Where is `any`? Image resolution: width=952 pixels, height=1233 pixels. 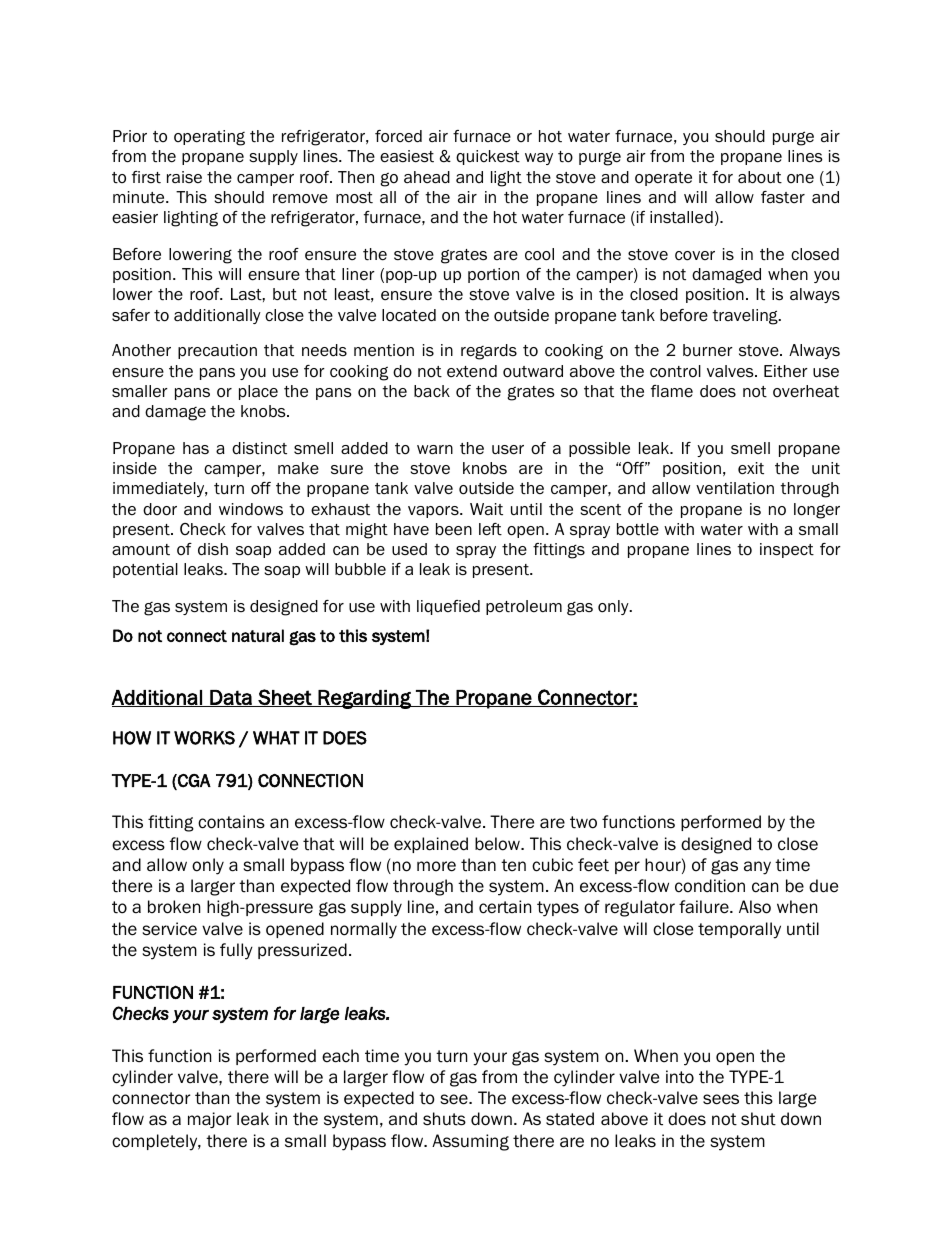
any is located at coordinates (757, 868).
